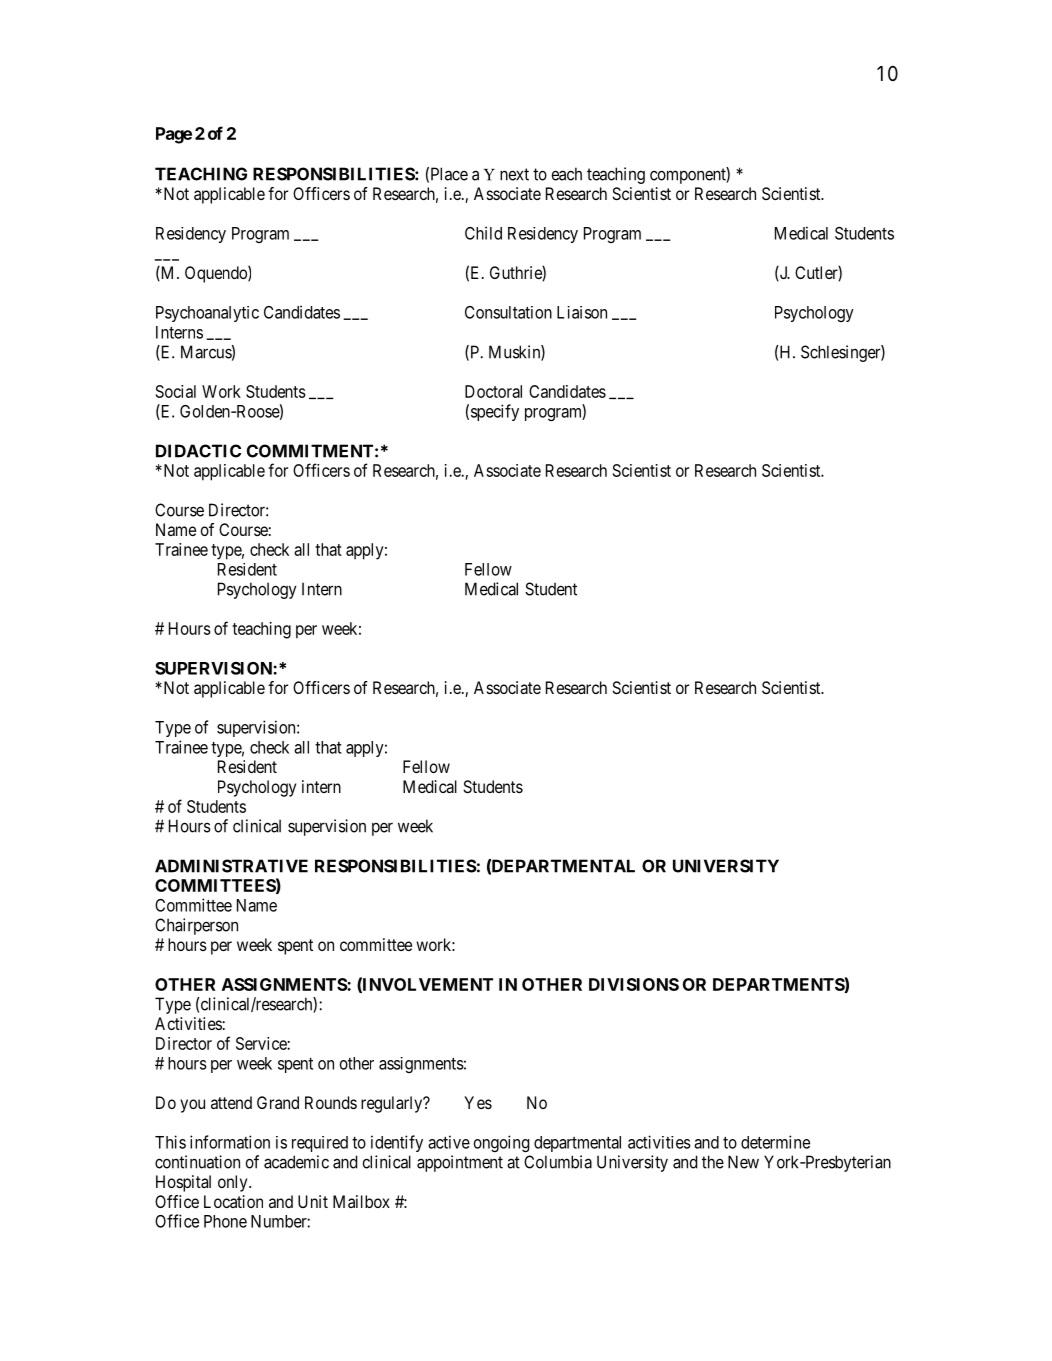 Image resolution: width=1052 pixels, height=1361 pixels. What do you see at coordinates (775, 1142) in the screenshot?
I see `determine` at bounding box center [775, 1142].
